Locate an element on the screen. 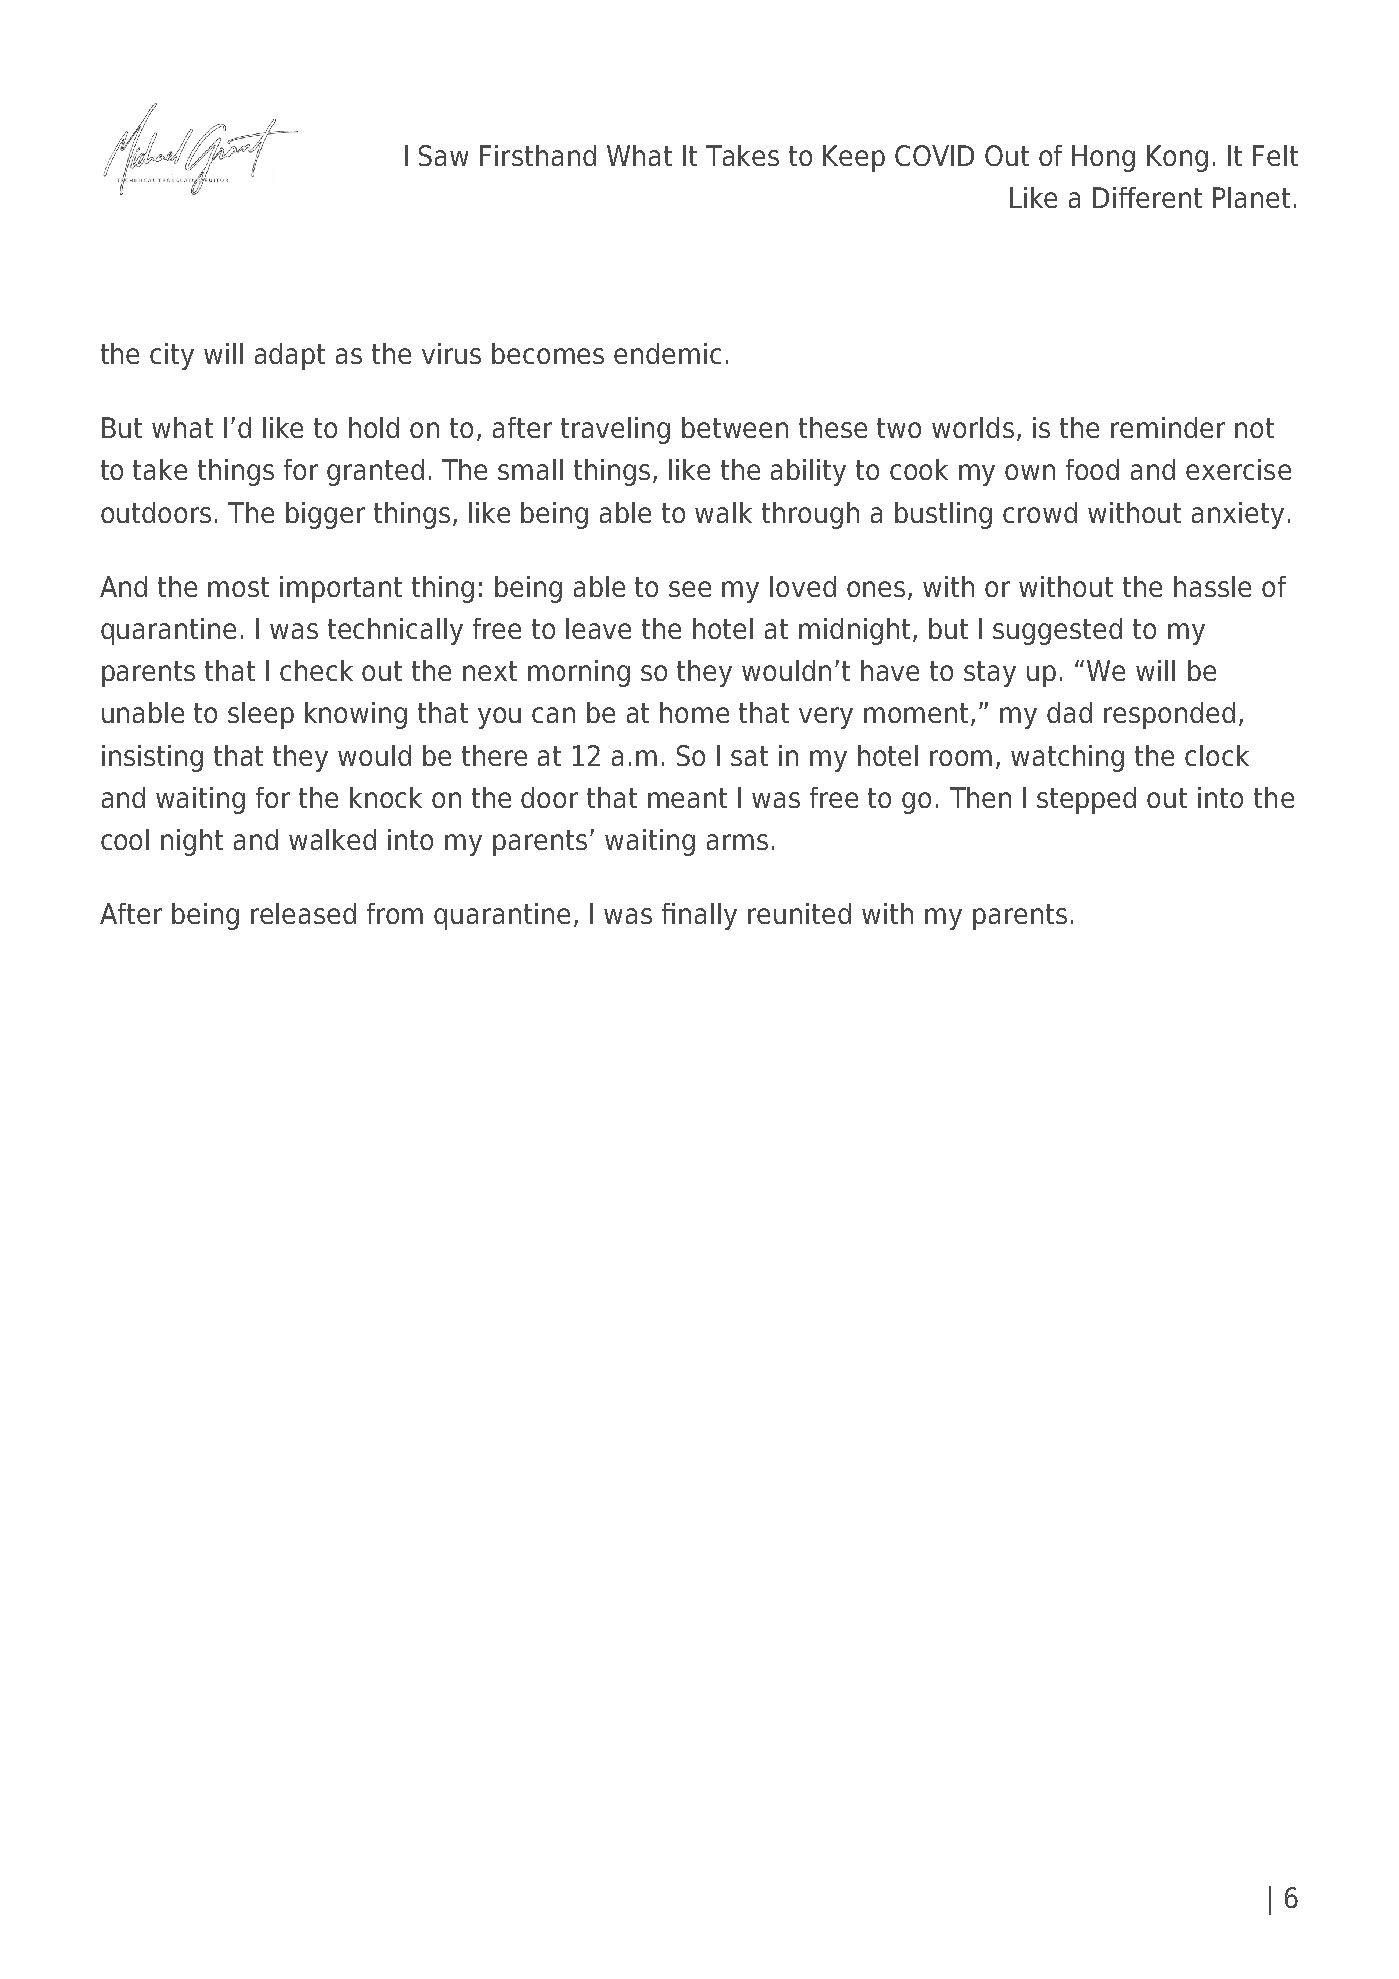  endemic is located at coordinates (667, 353).
